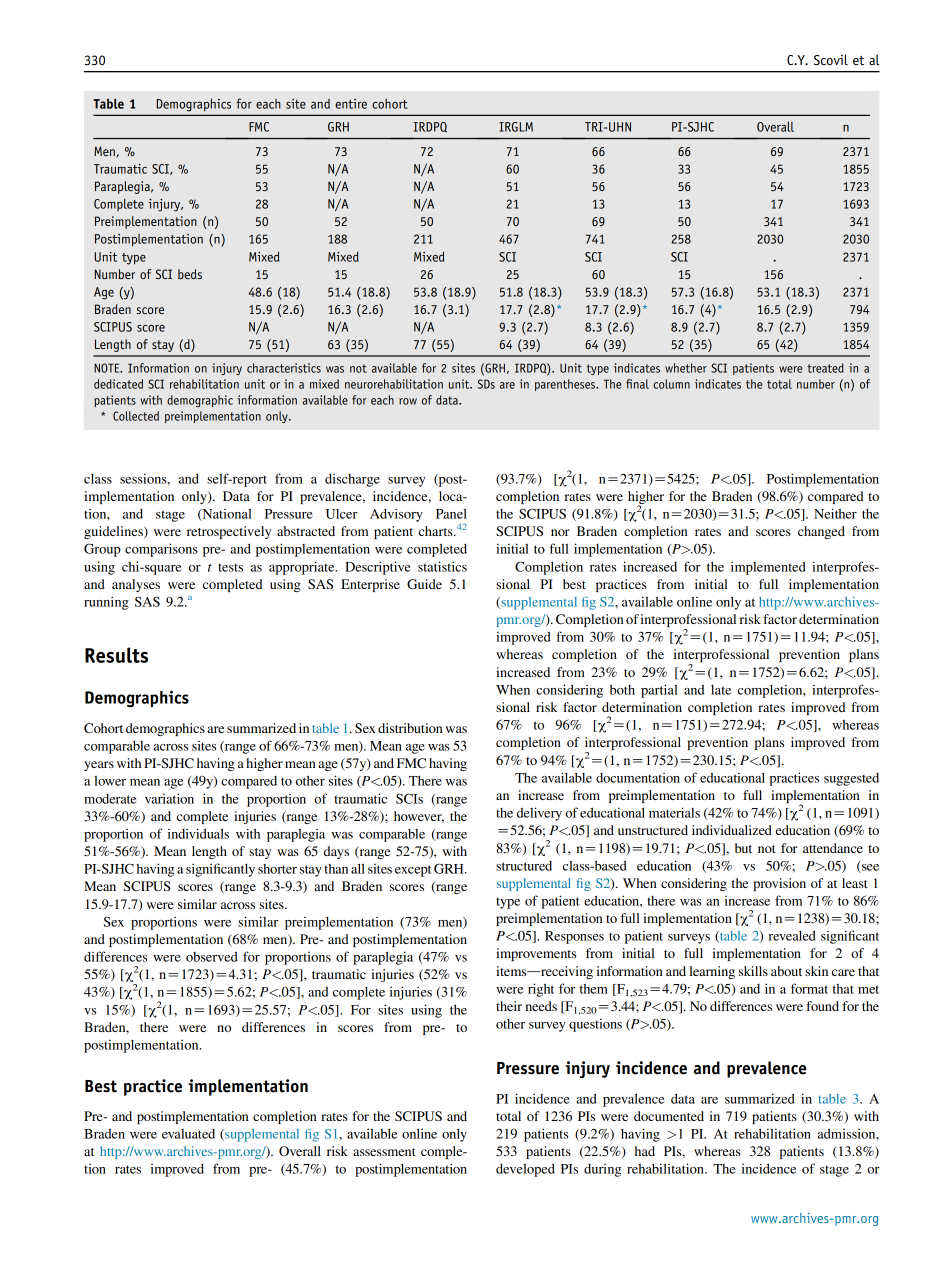 This image has width=952, height=1271. I want to click on developed, so click(525, 1170).
